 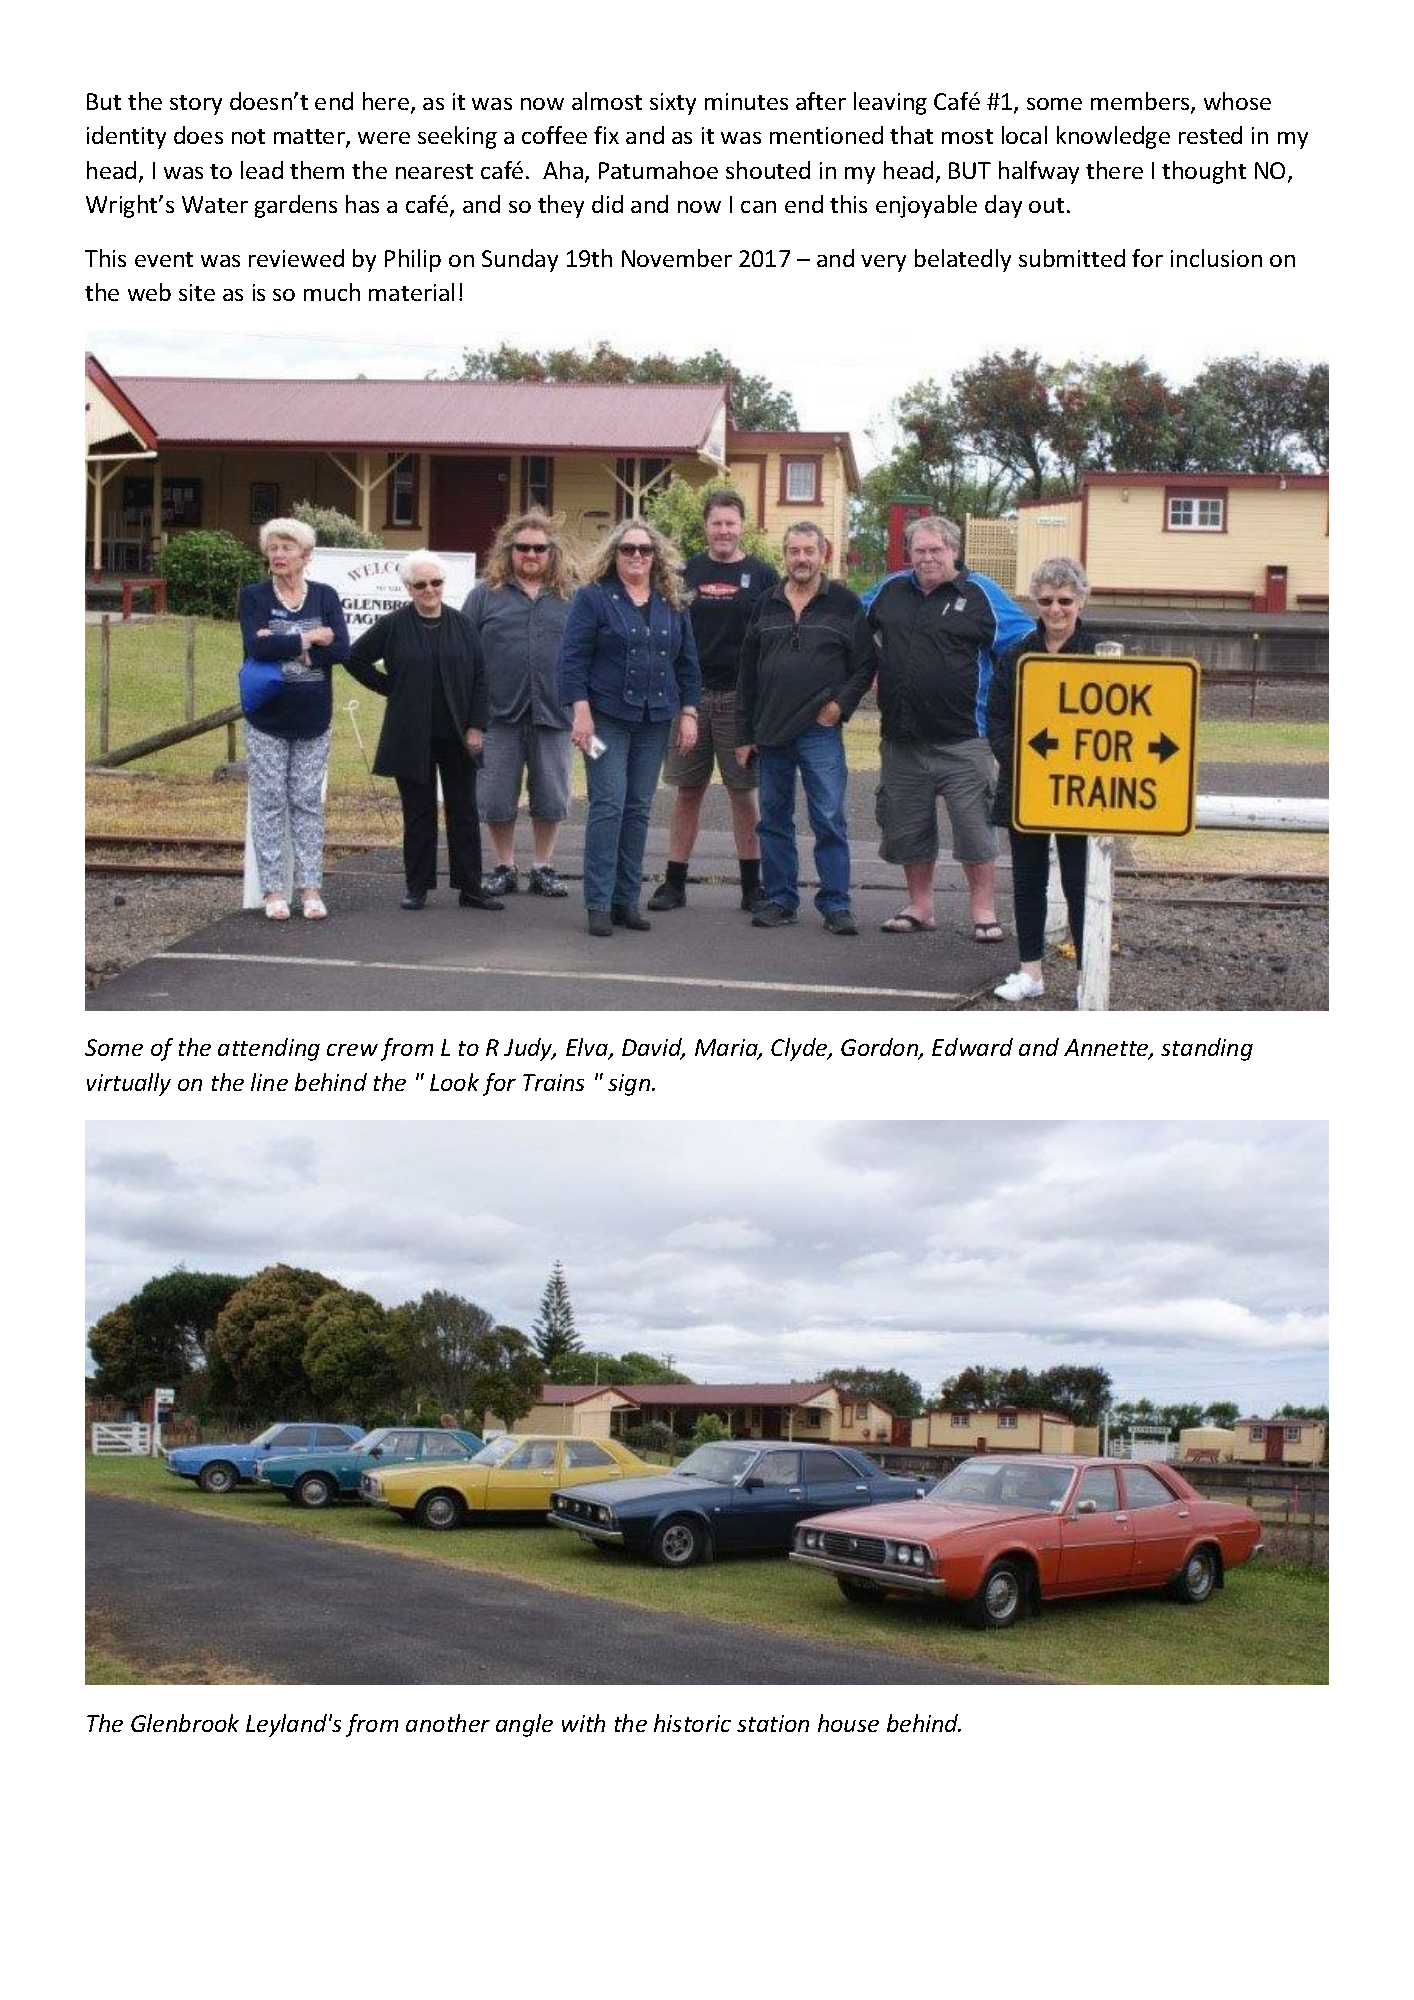 I want to click on attending, so click(x=269, y=1049).
